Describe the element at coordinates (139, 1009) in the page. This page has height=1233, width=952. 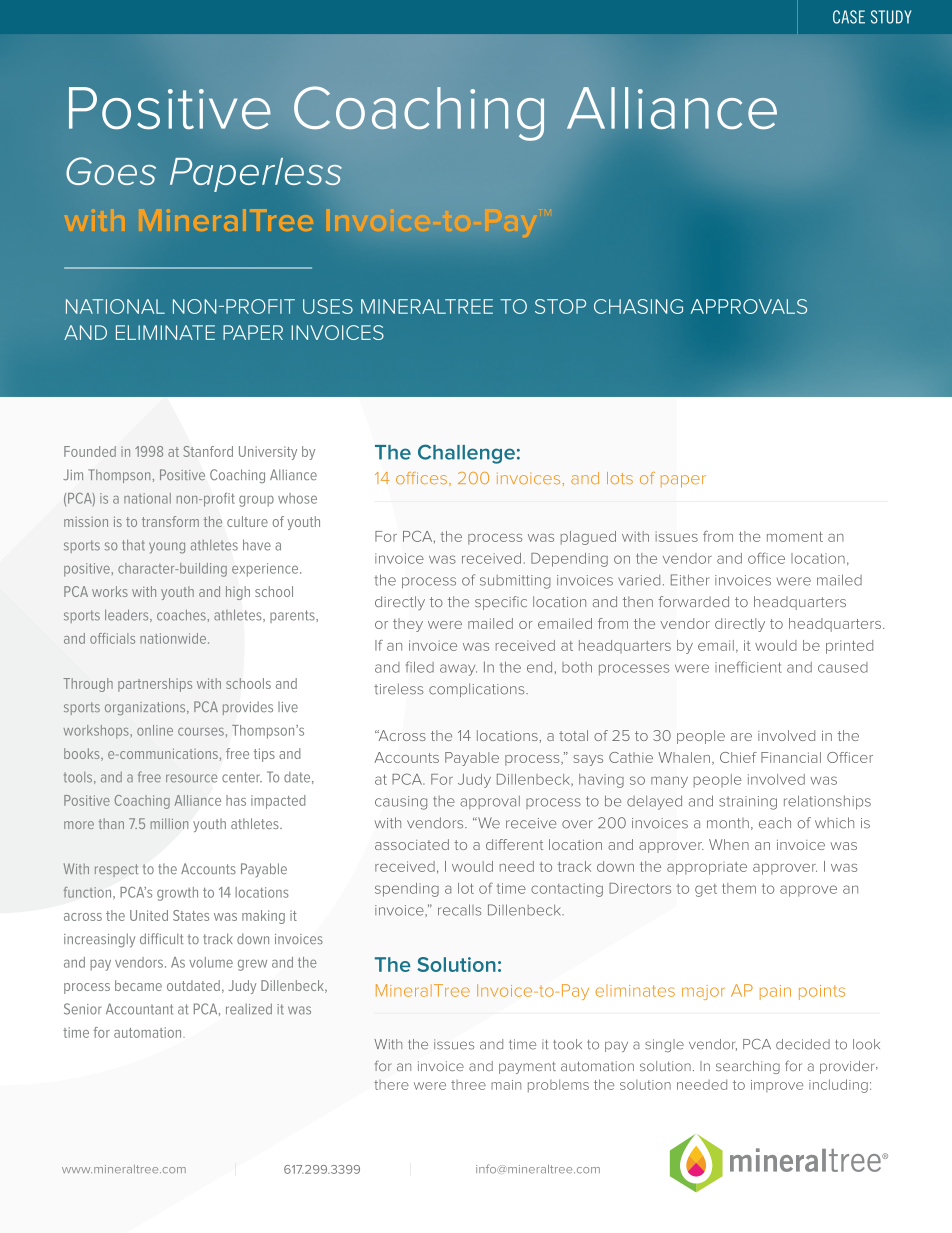
I see `Accountant` at that location.
